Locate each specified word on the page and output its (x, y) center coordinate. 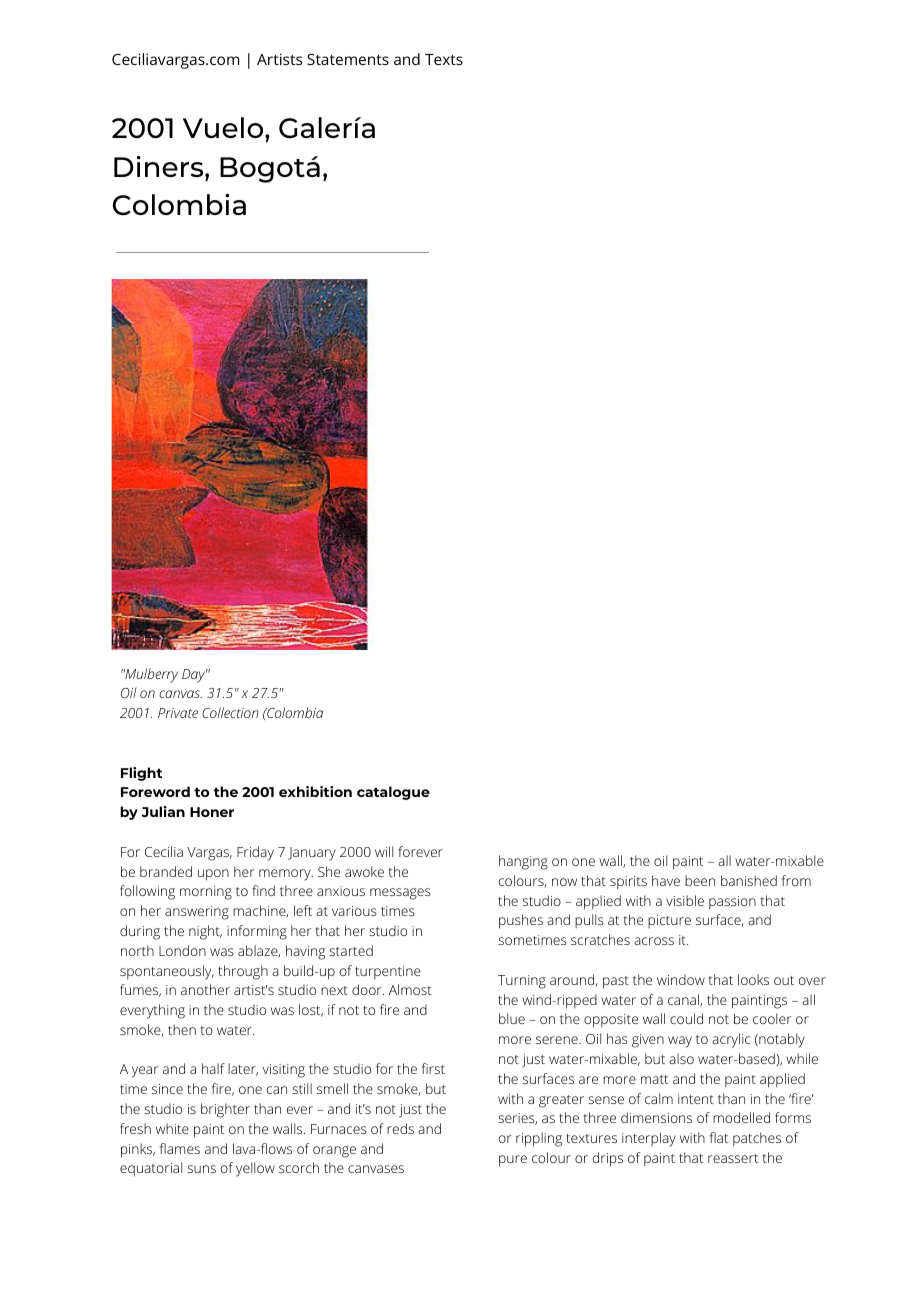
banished (749, 880)
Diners (160, 166)
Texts (444, 59)
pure (513, 1161)
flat (719, 1137)
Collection (230, 712)
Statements (348, 59)
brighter (225, 1110)
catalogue (393, 793)
